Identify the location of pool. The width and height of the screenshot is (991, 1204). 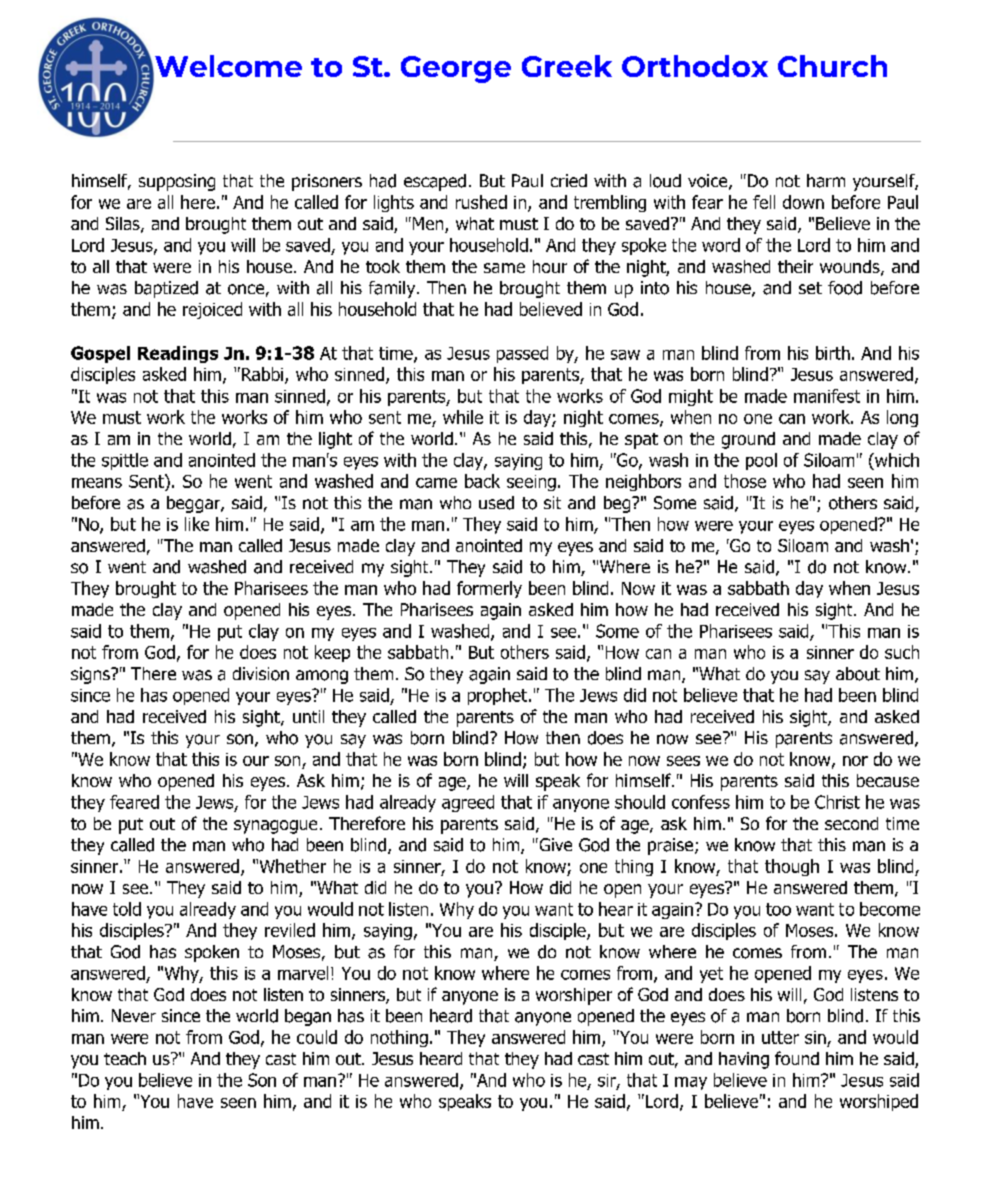
(761, 461).
